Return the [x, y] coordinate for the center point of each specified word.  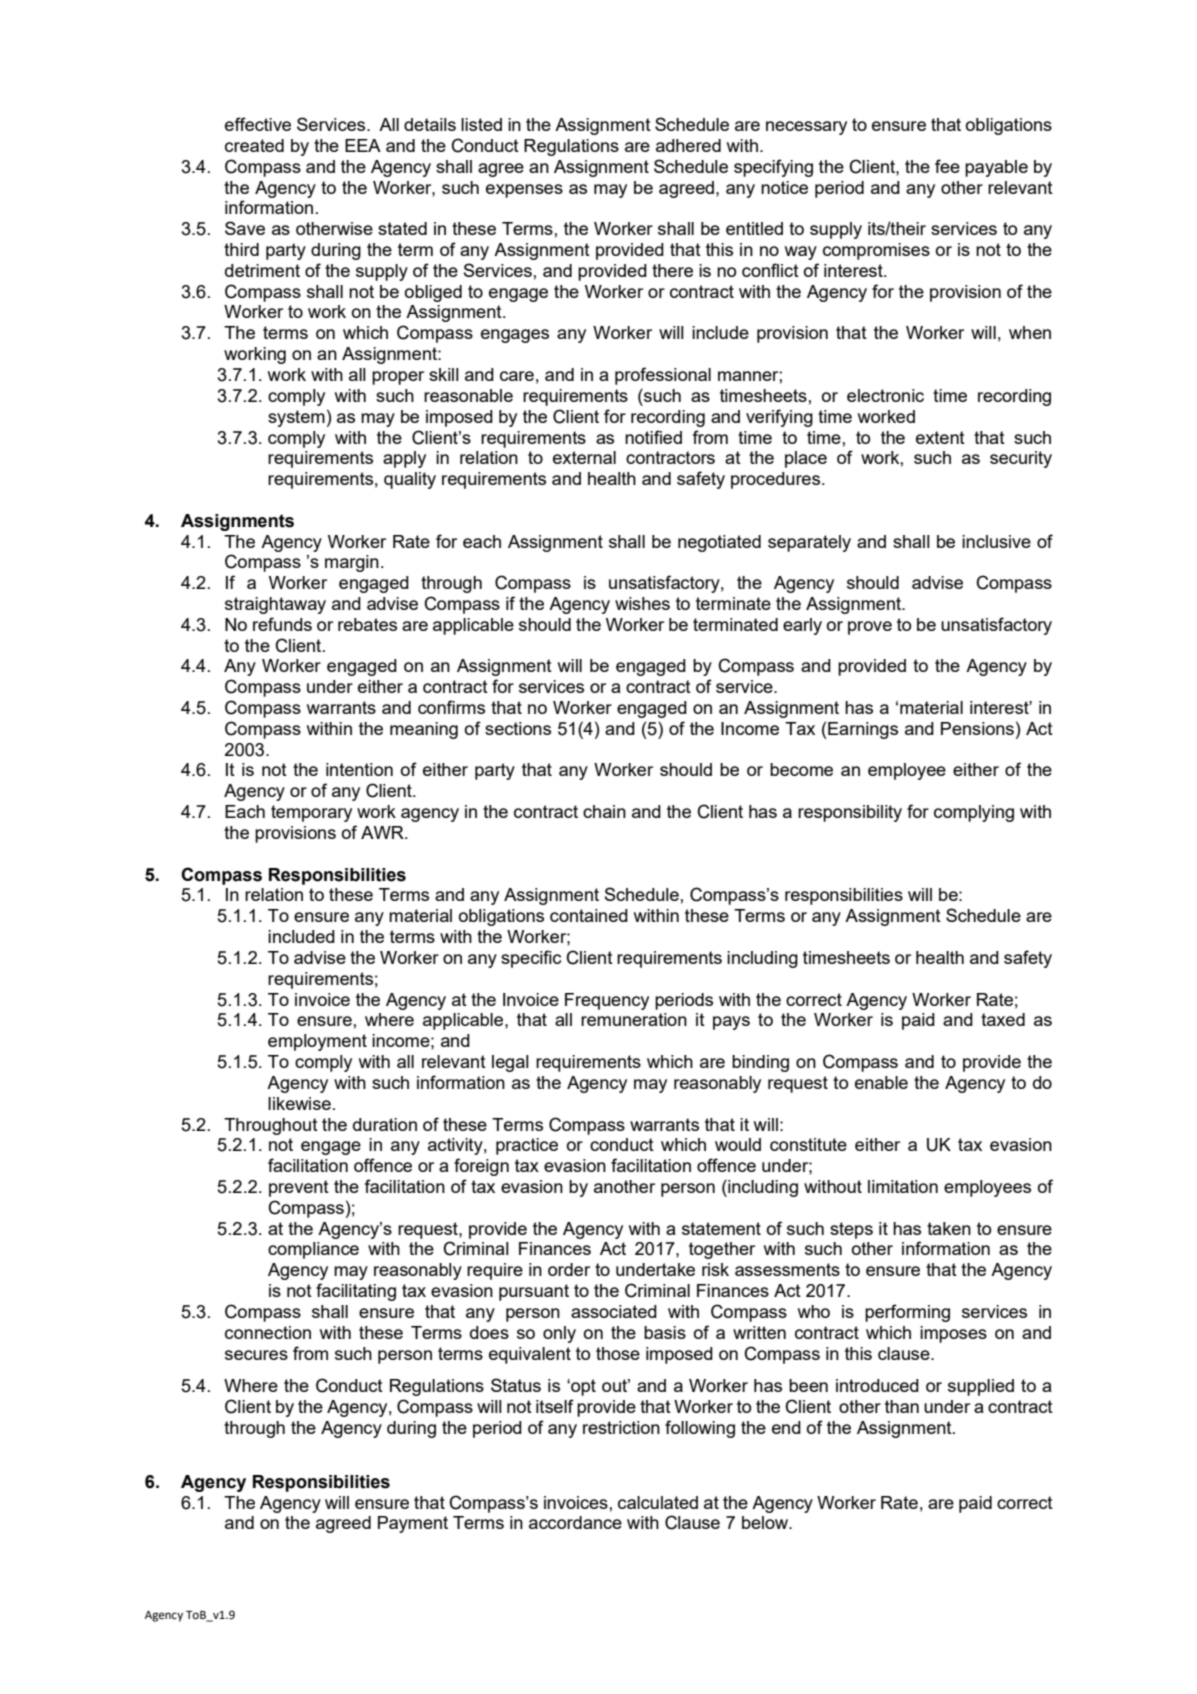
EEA [363, 145]
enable [881, 1082]
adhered [688, 145]
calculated [658, 1502]
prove [870, 628]
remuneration [634, 1019]
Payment [413, 1524]
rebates [367, 624]
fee [947, 166]
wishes [642, 603]
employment [317, 1042]
